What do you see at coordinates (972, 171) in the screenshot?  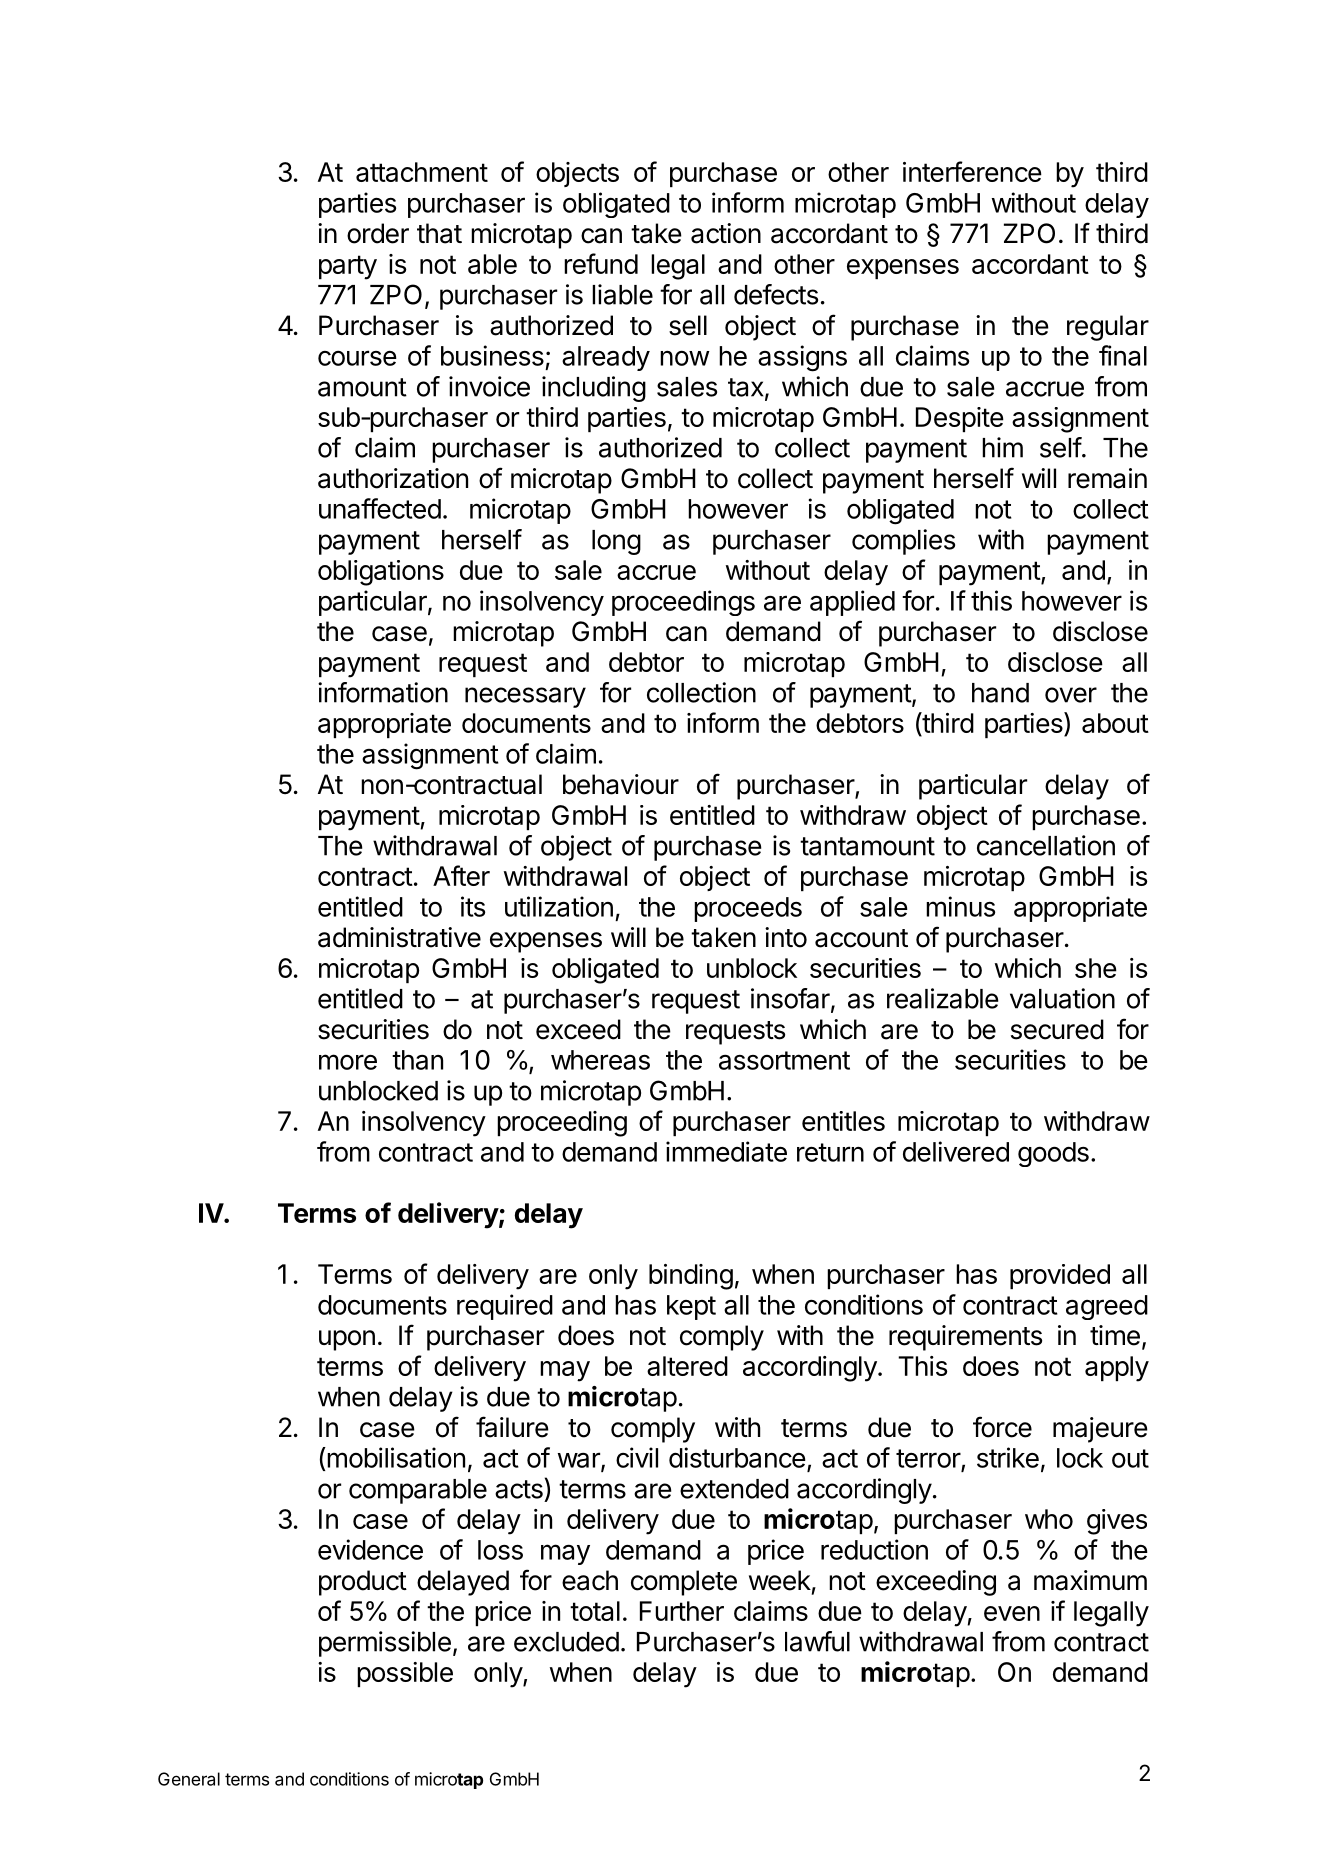 I see `interference` at bounding box center [972, 171].
